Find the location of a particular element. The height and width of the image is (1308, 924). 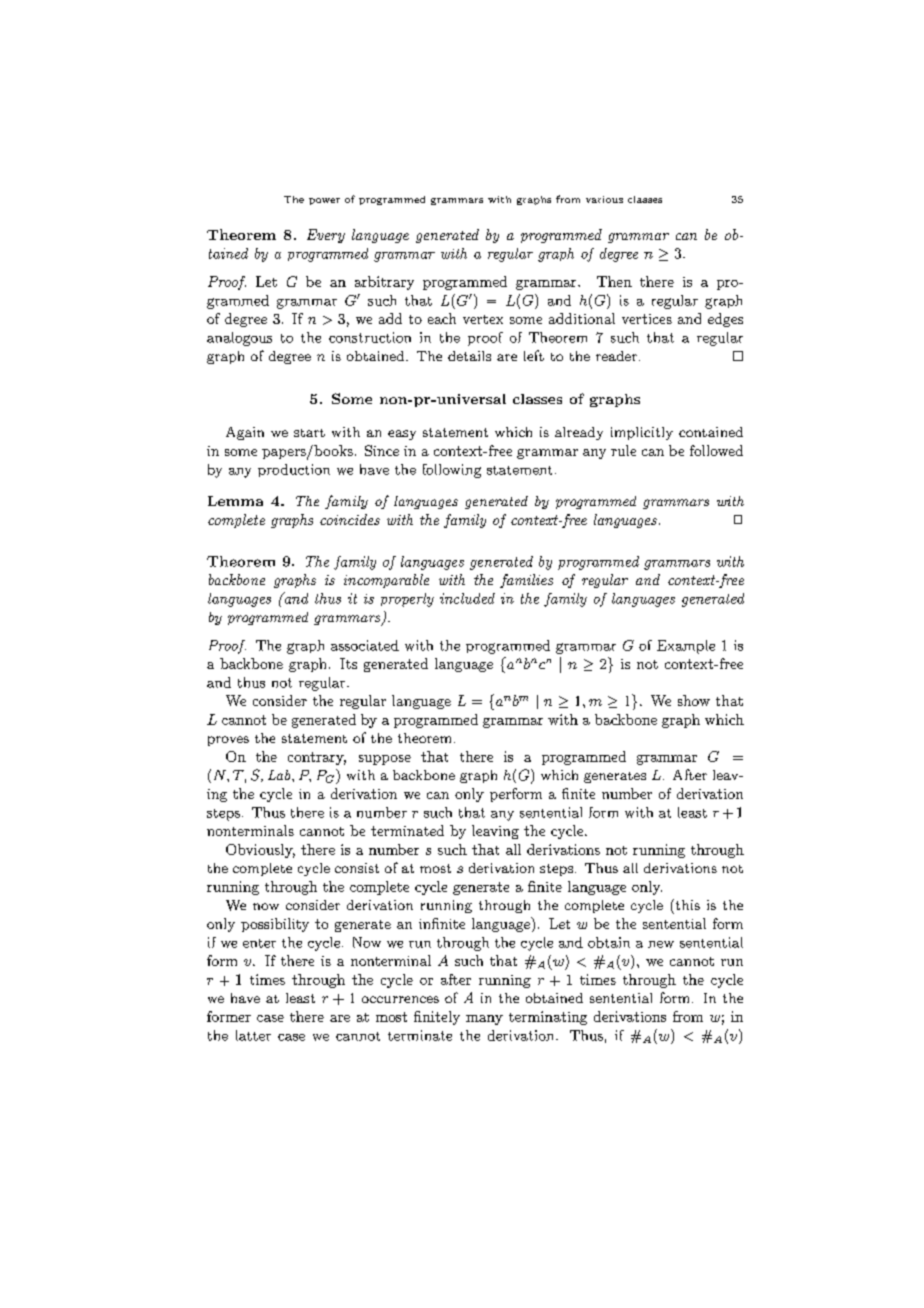

many is located at coordinates (484, 1020).
